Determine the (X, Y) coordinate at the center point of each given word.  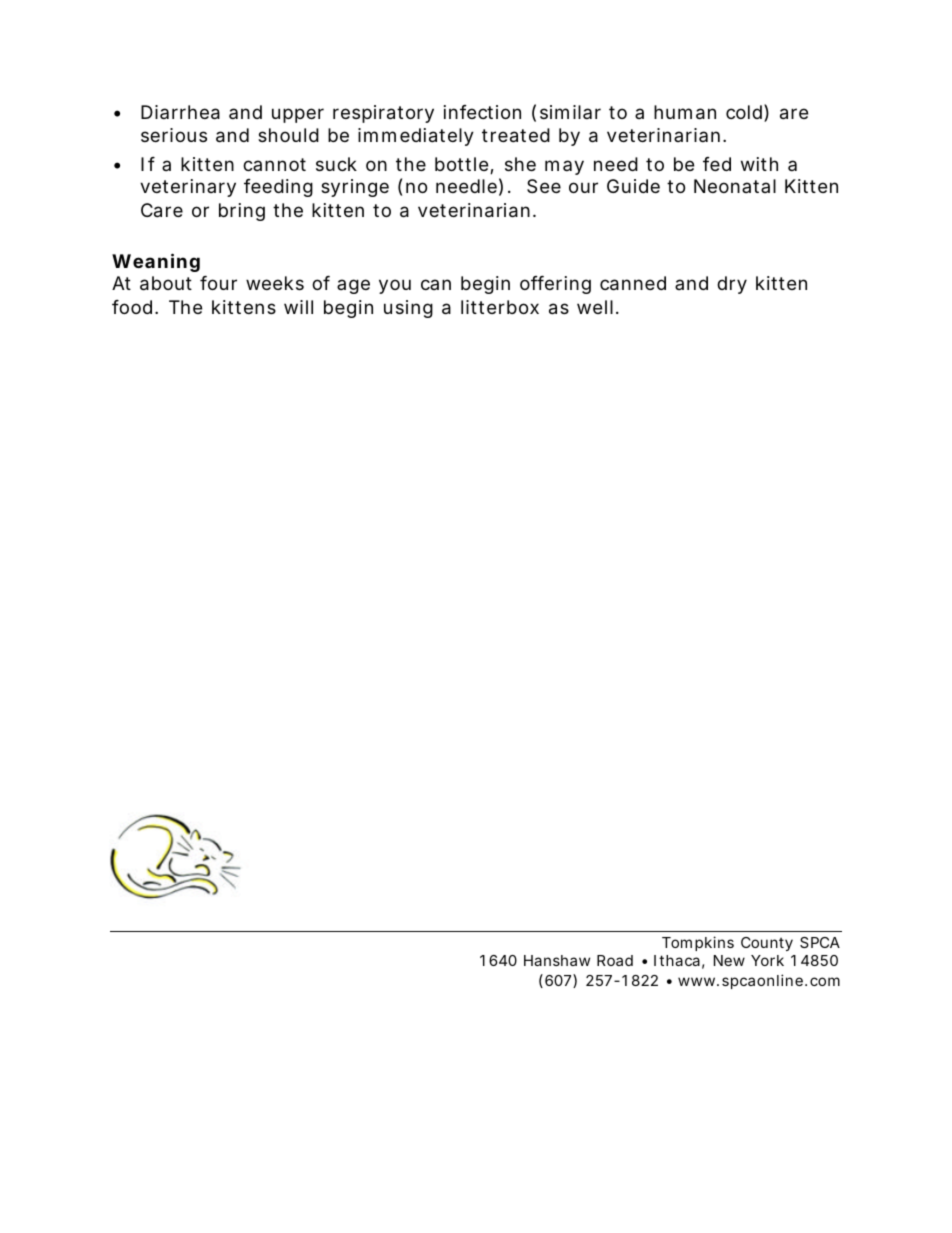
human (685, 112)
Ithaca (677, 960)
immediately (416, 137)
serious (174, 135)
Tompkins (698, 943)
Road (615, 960)
